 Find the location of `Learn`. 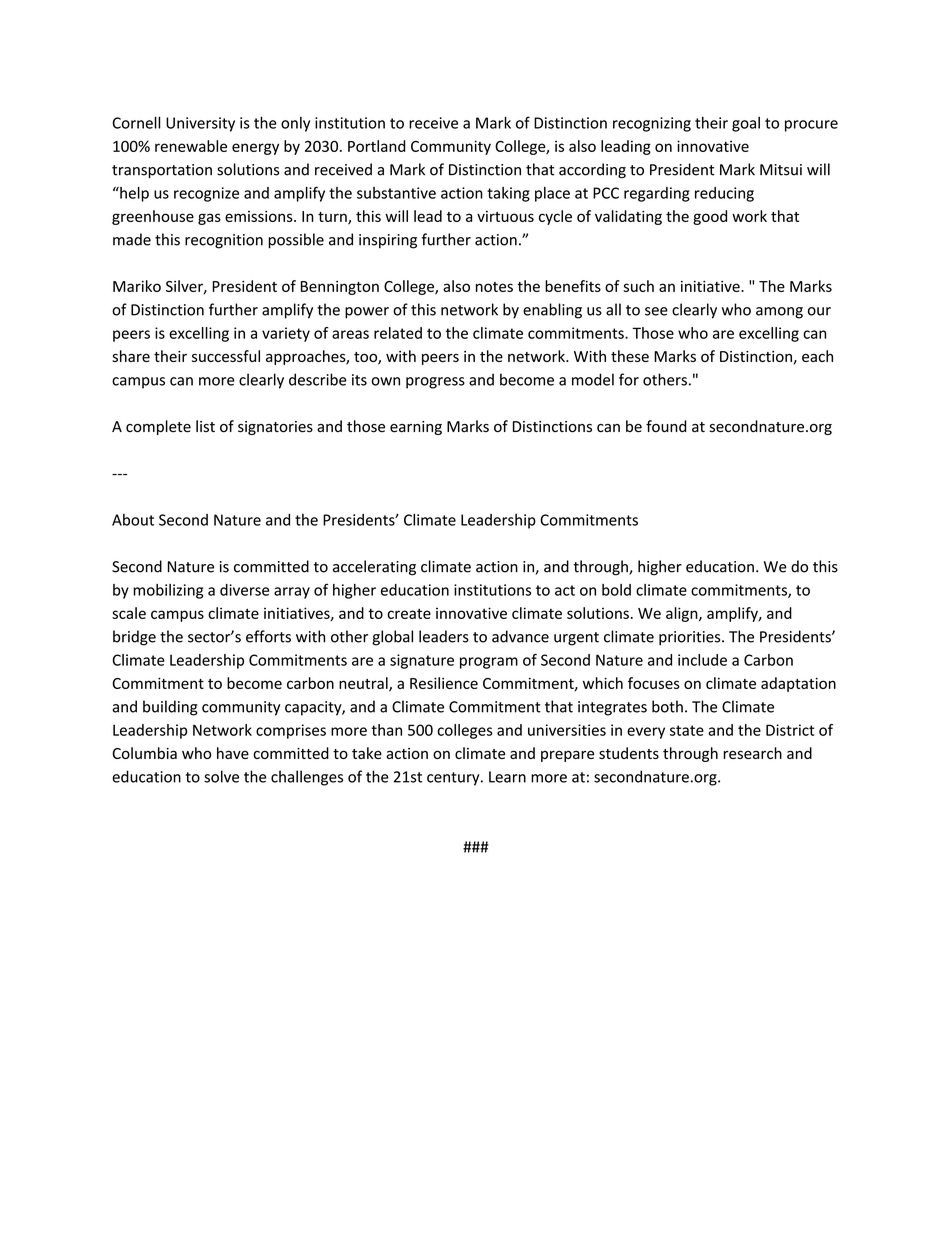

Learn is located at coordinates (507, 777).
